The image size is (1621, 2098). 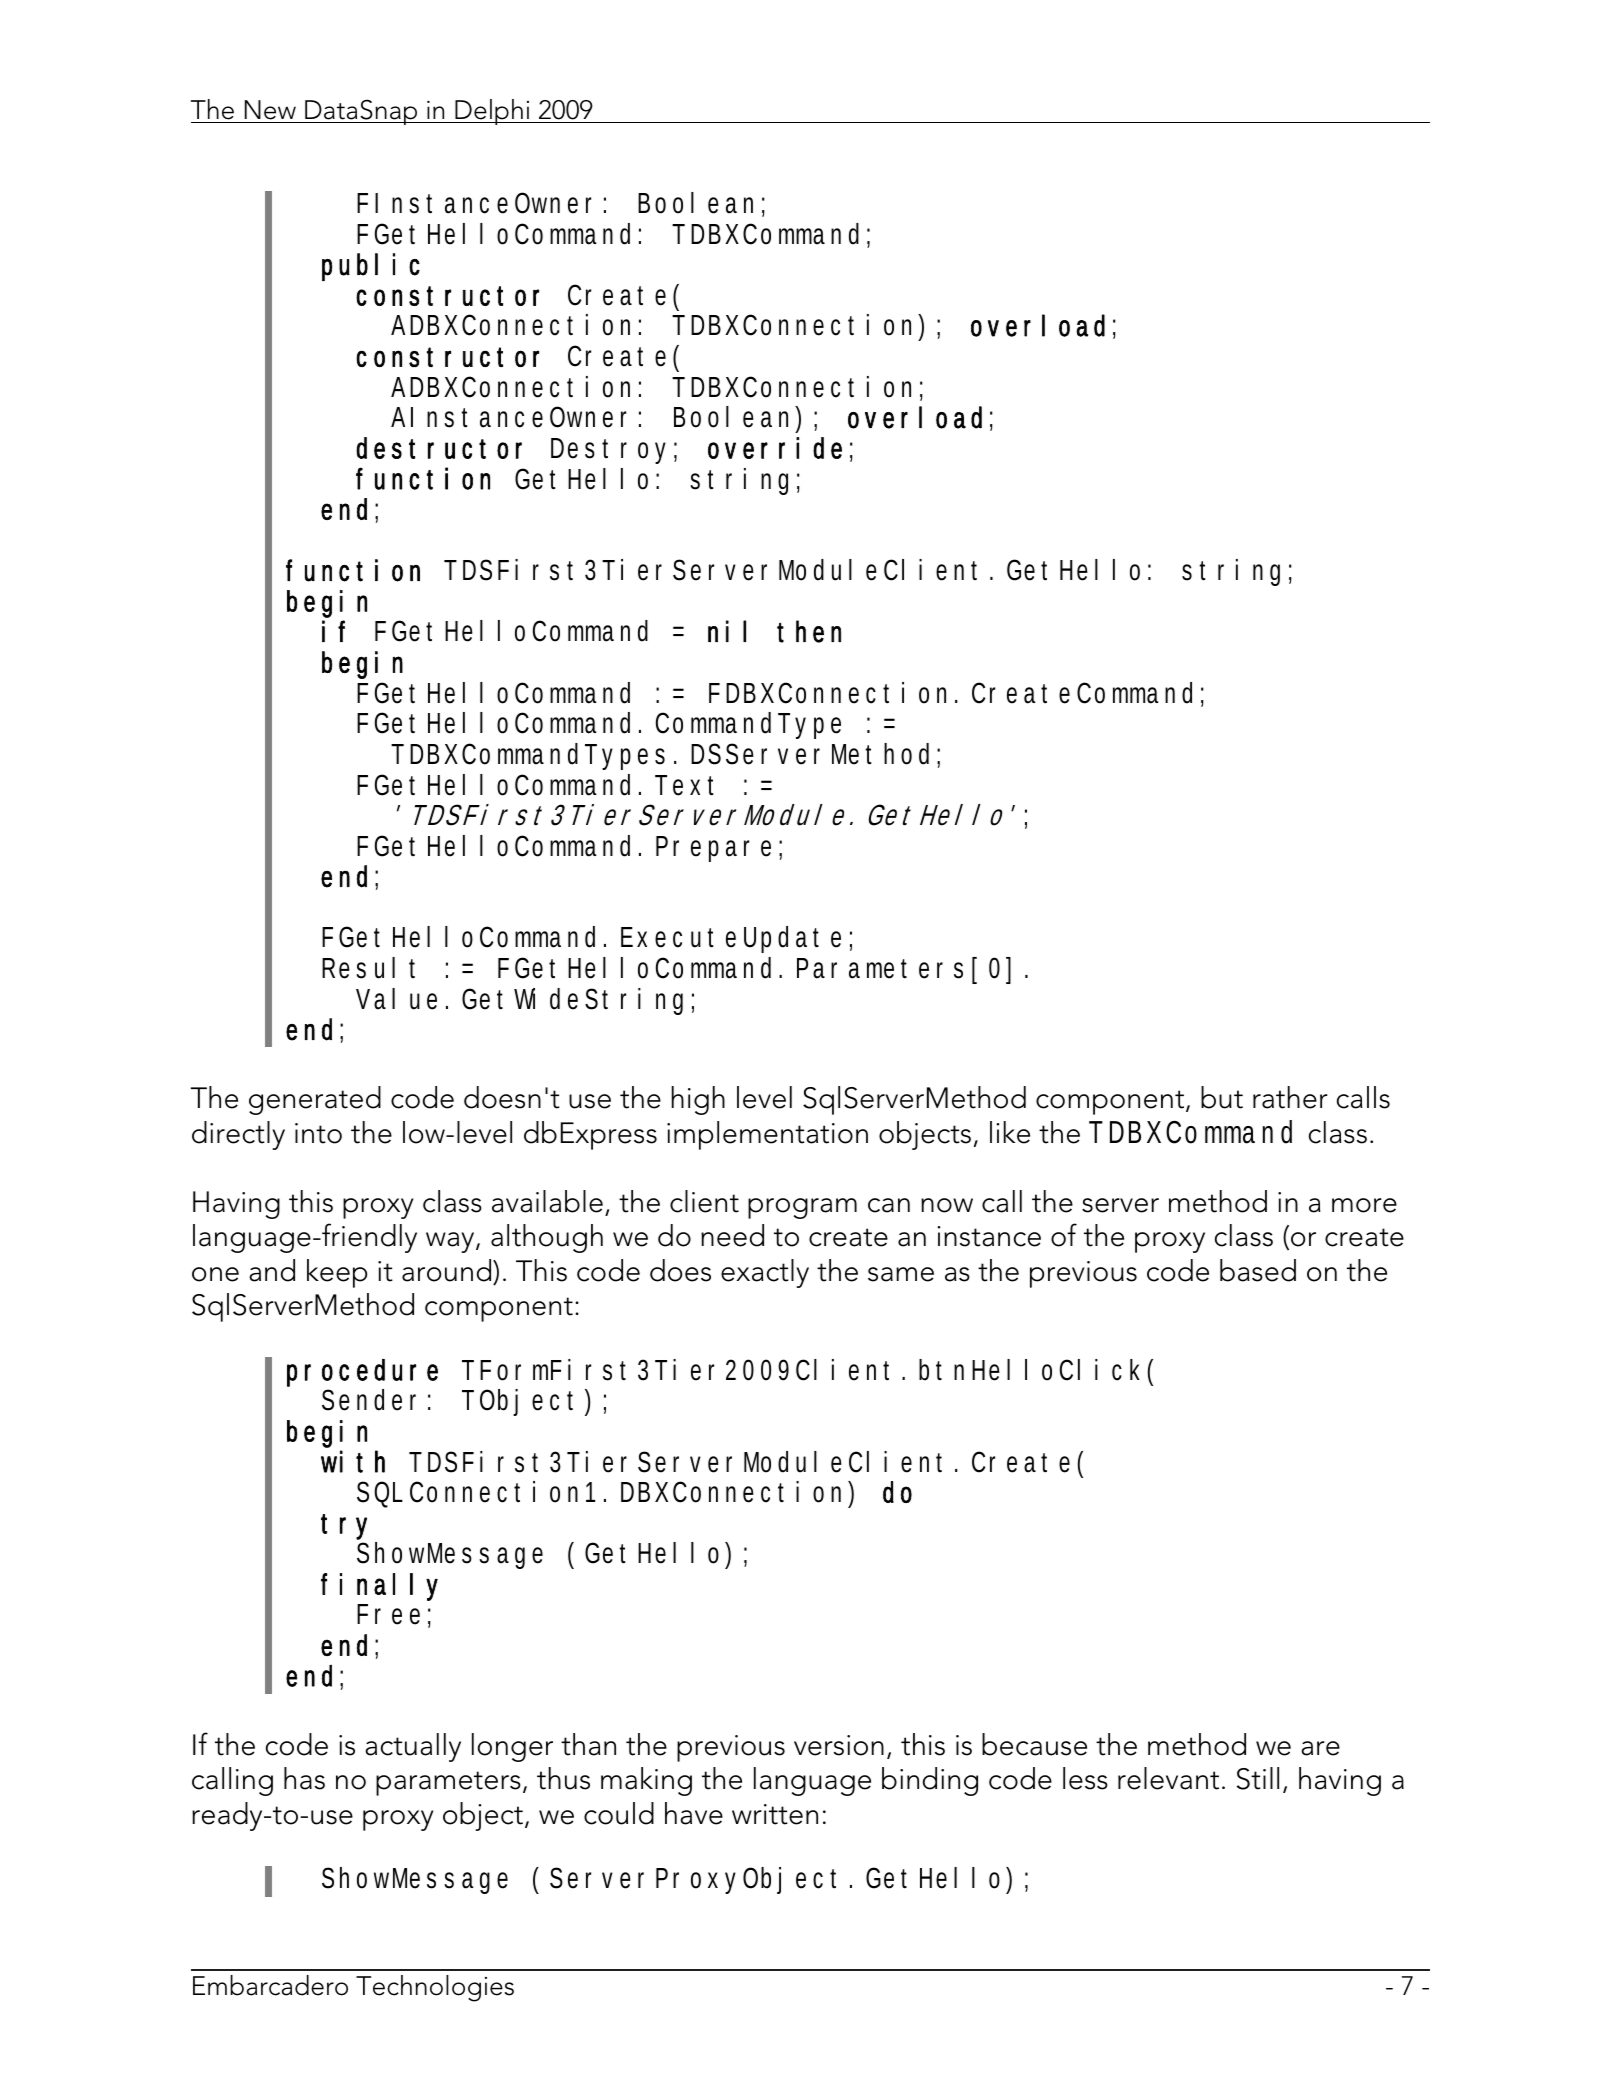 What do you see at coordinates (1222, 1097) in the image?
I see `but` at bounding box center [1222, 1097].
